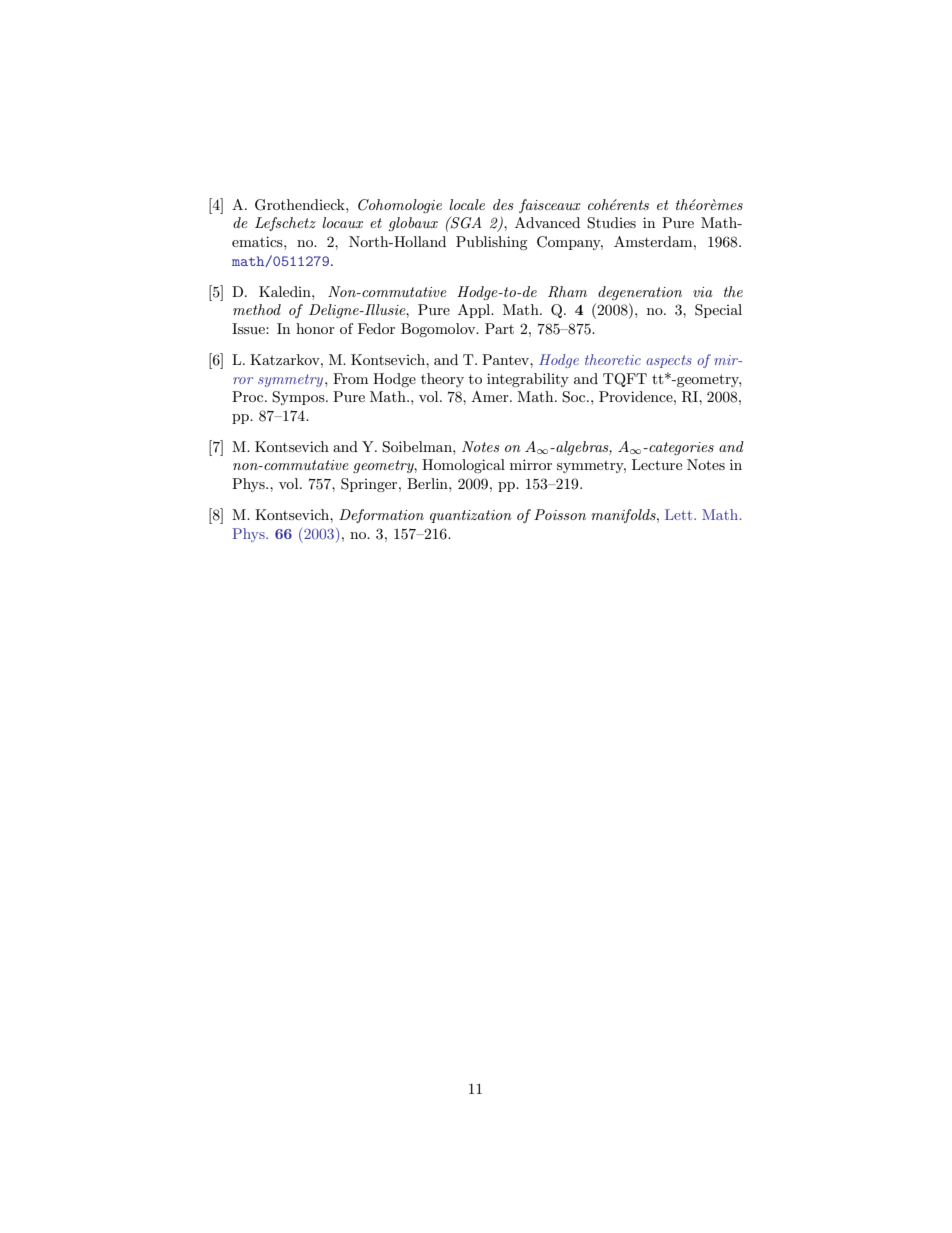 The height and width of the document is (1233, 952). Describe the element at coordinates (350, 378) in the document. I see `From` at that location.
